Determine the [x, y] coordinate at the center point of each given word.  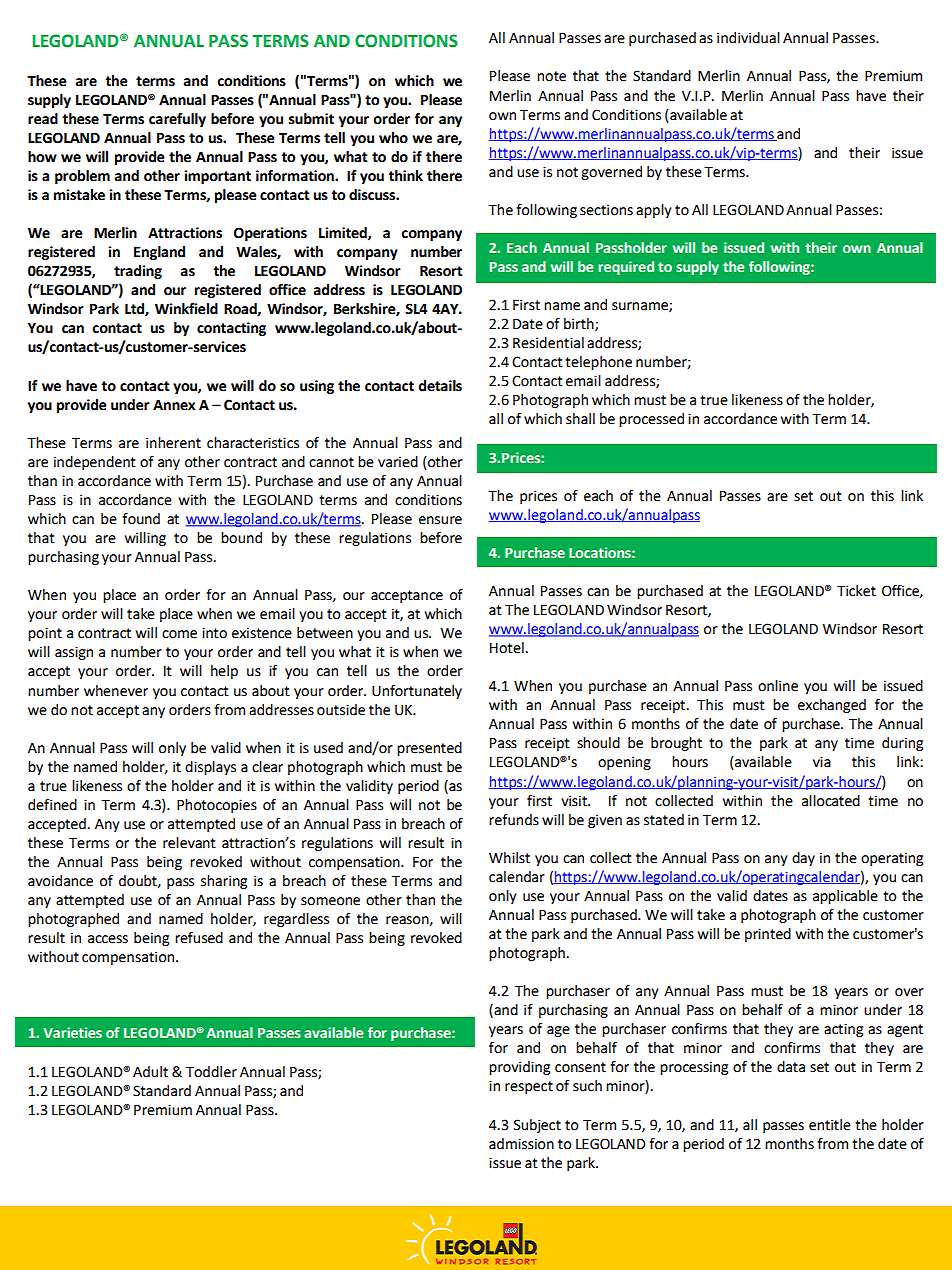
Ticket [856, 591]
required [626, 268]
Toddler [211, 1072]
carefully [177, 120]
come [179, 634]
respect [529, 1087]
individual [748, 38]
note [551, 76]
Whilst [509, 858]
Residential [548, 343]
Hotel [507, 648]
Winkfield [186, 309]
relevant [189, 843]
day [803, 859]
